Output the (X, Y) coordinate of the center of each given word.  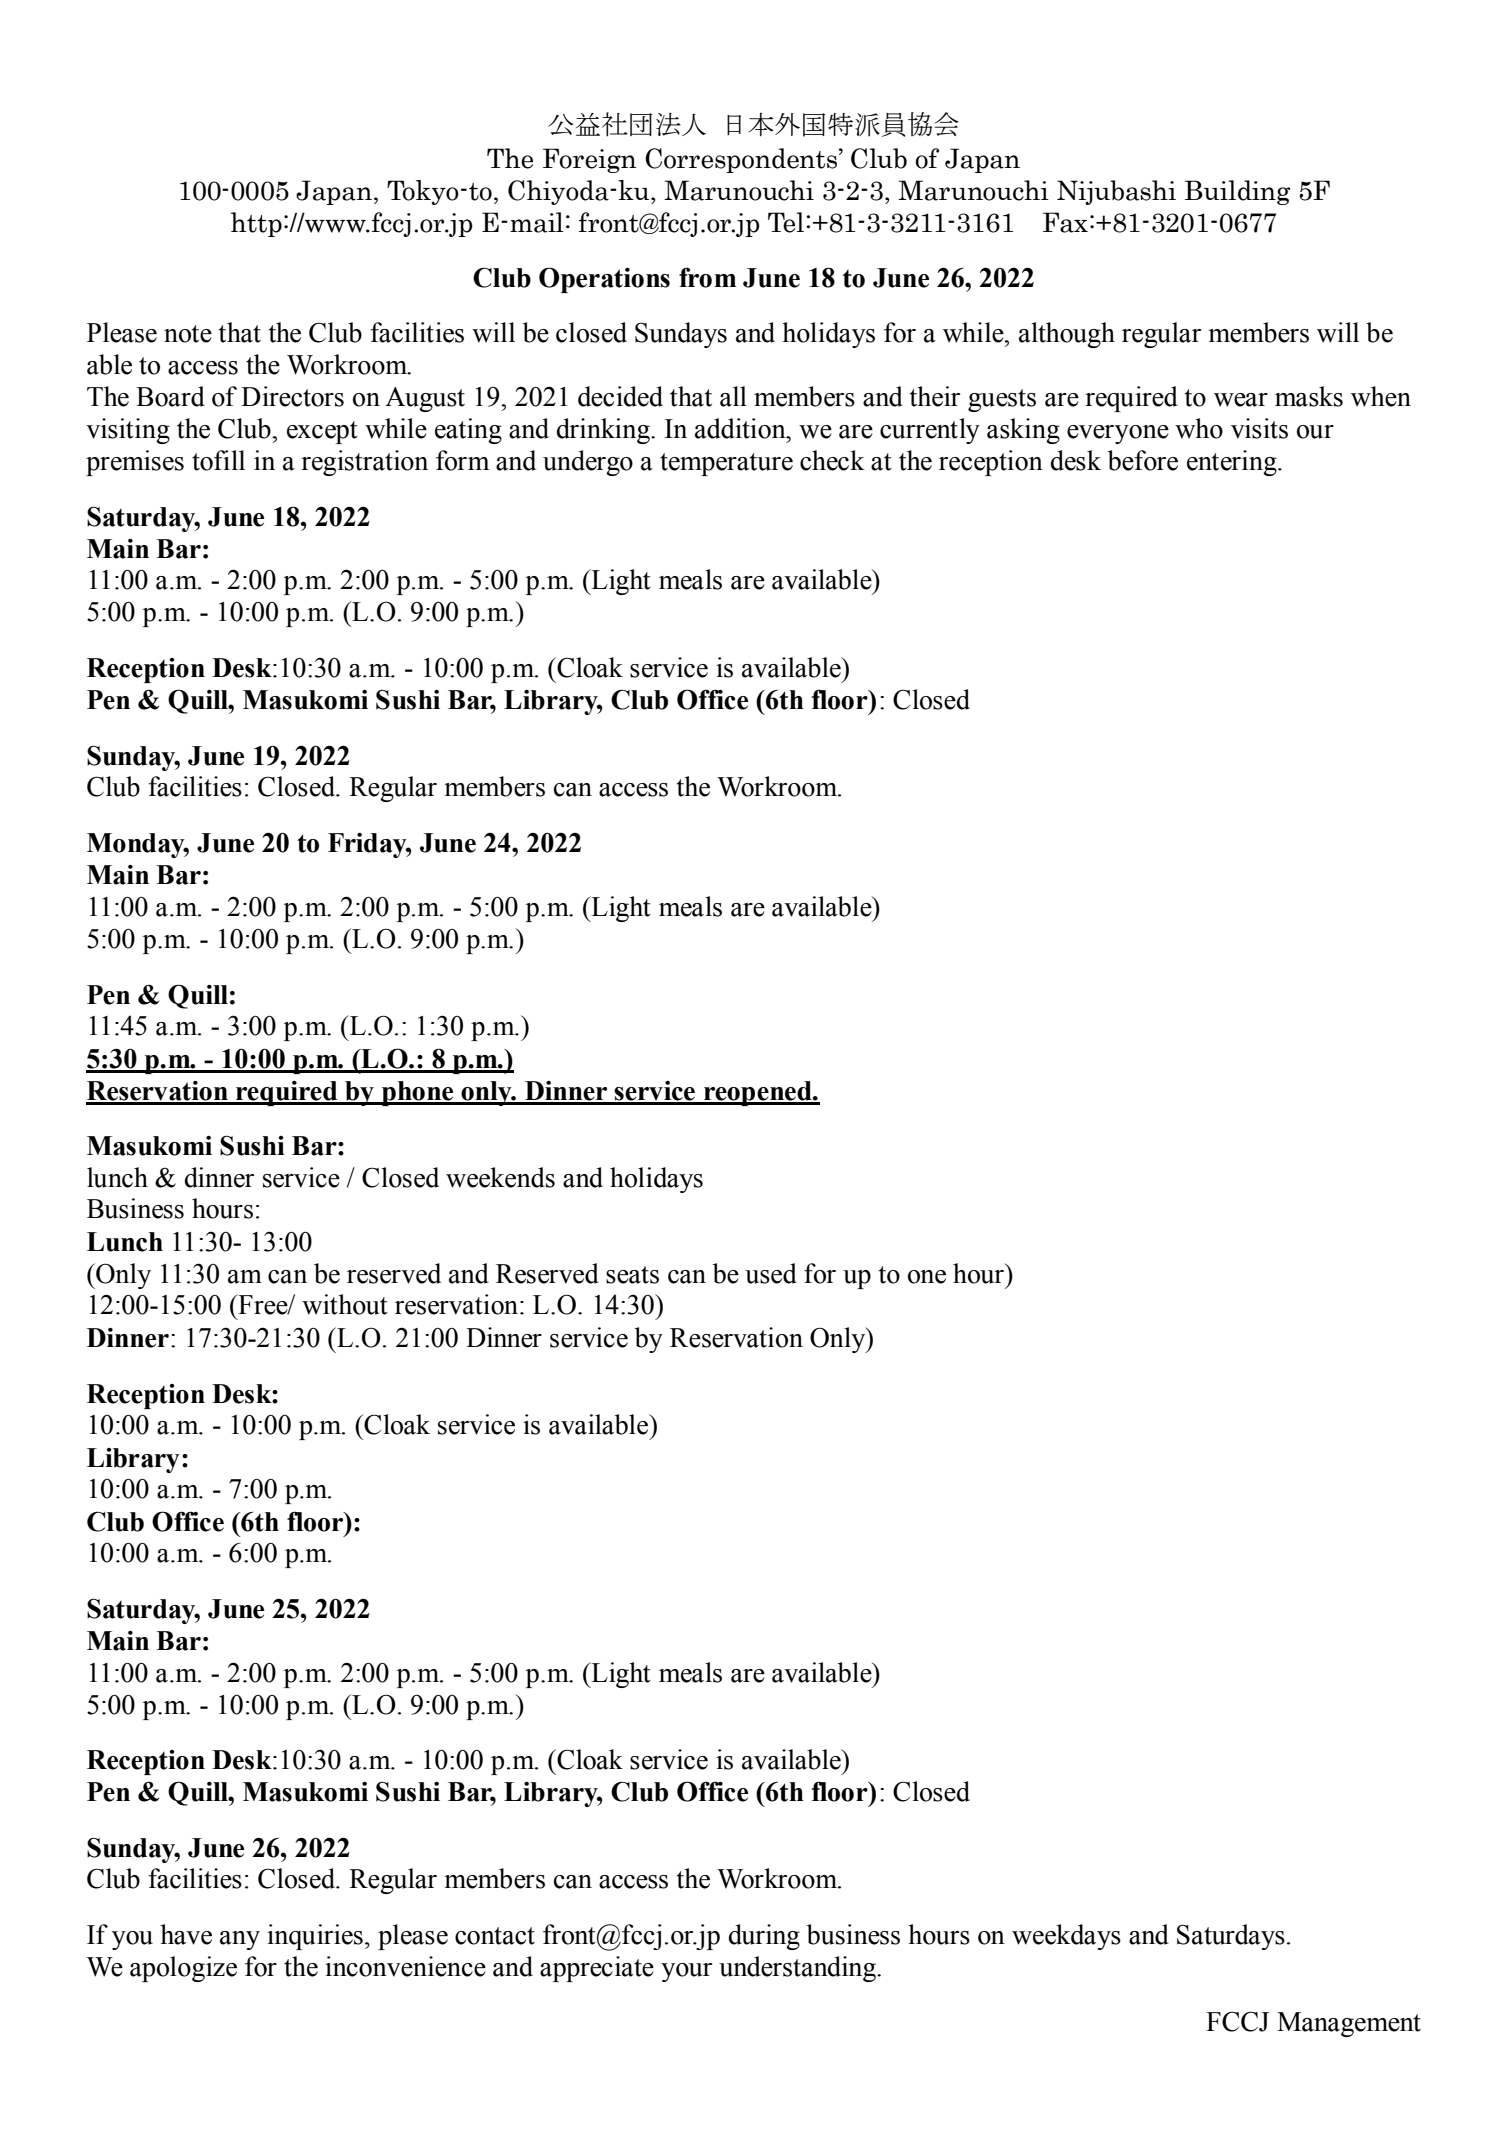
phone (417, 1093)
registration (364, 463)
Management (1349, 2024)
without (345, 1304)
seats (632, 1275)
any (240, 1940)
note (188, 334)
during (764, 1937)
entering (1233, 463)
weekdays (1066, 1937)
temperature (726, 464)
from (707, 277)
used (771, 1273)
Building (1238, 192)
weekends (500, 1177)
